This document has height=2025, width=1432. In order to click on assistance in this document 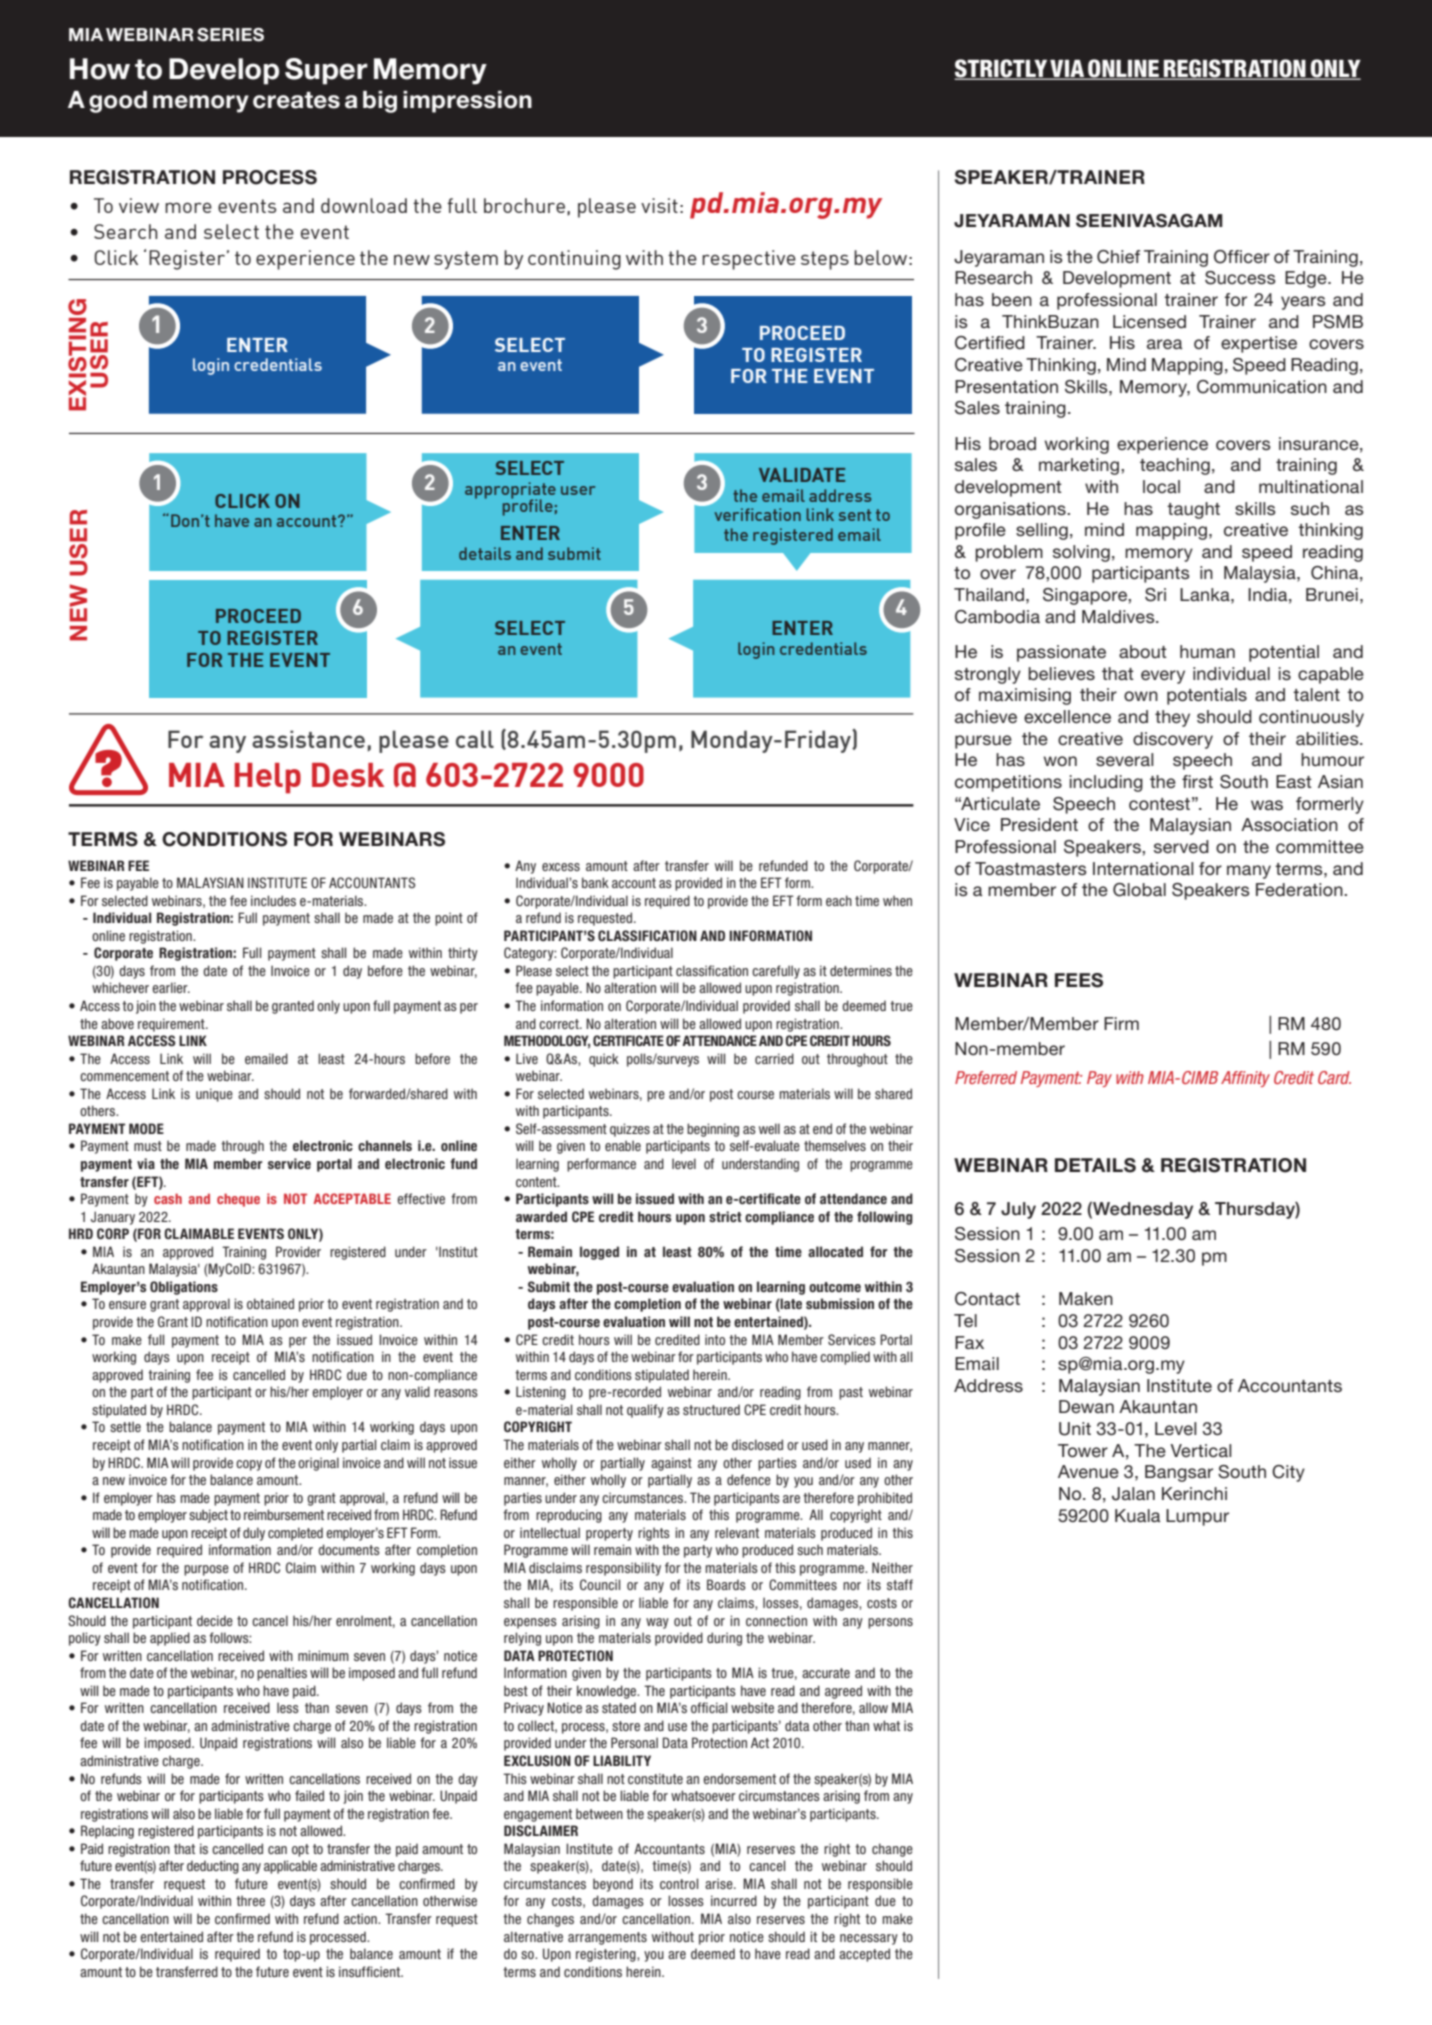, I will do `click(308, 739)`.
